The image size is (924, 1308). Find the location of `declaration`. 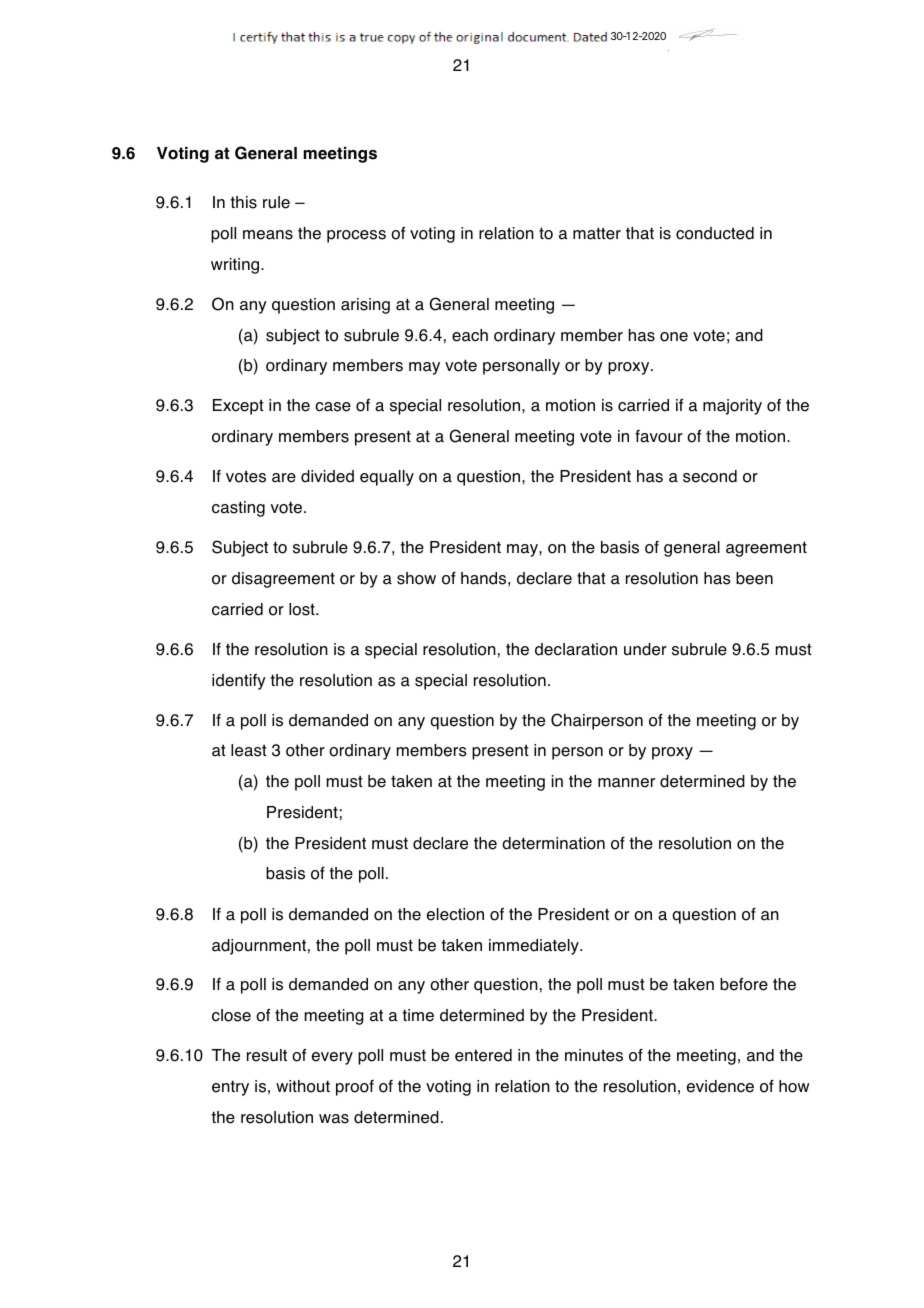

declaration is located at coordinates (576, 649).
